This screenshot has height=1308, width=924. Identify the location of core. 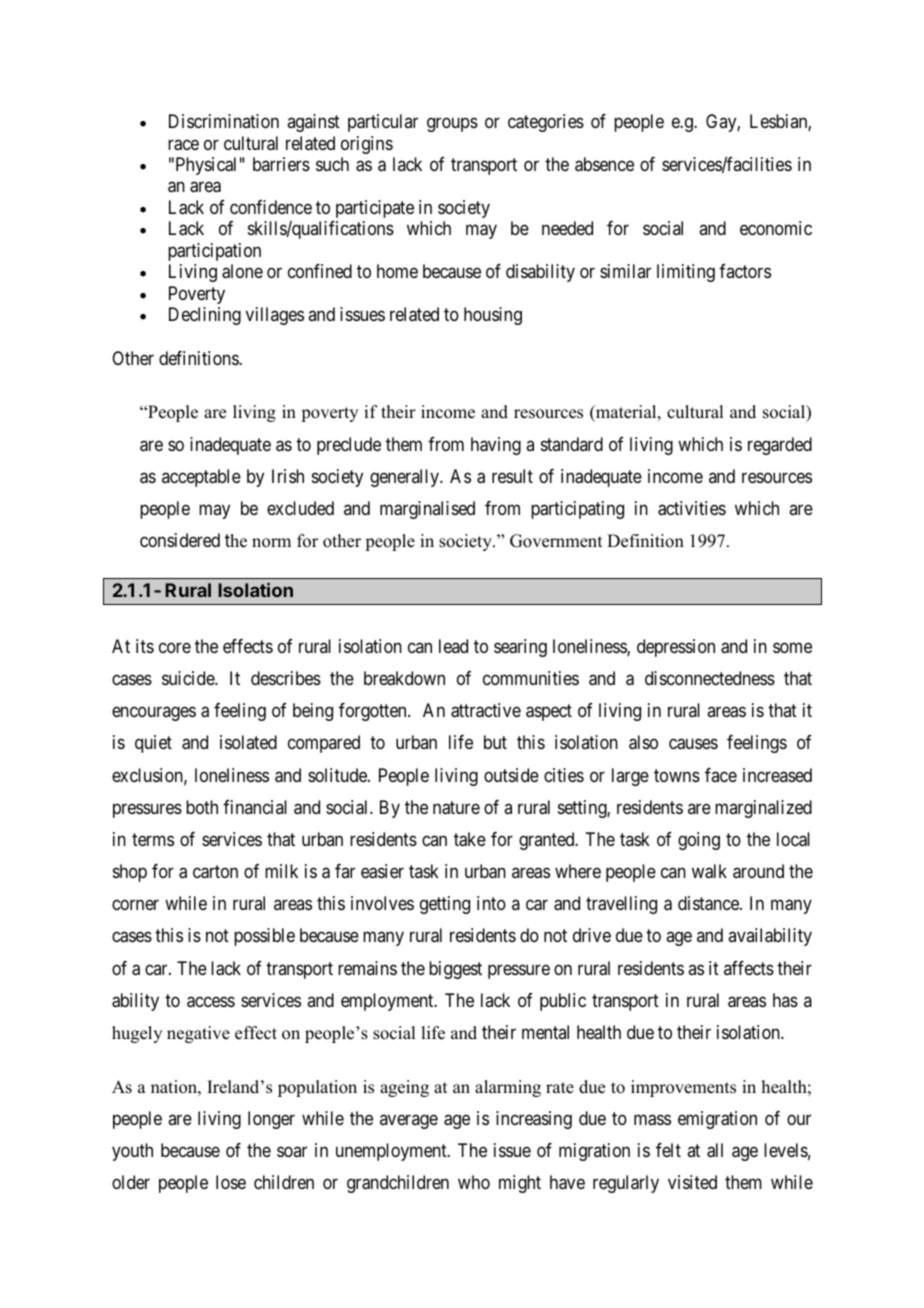
(175, 647).
